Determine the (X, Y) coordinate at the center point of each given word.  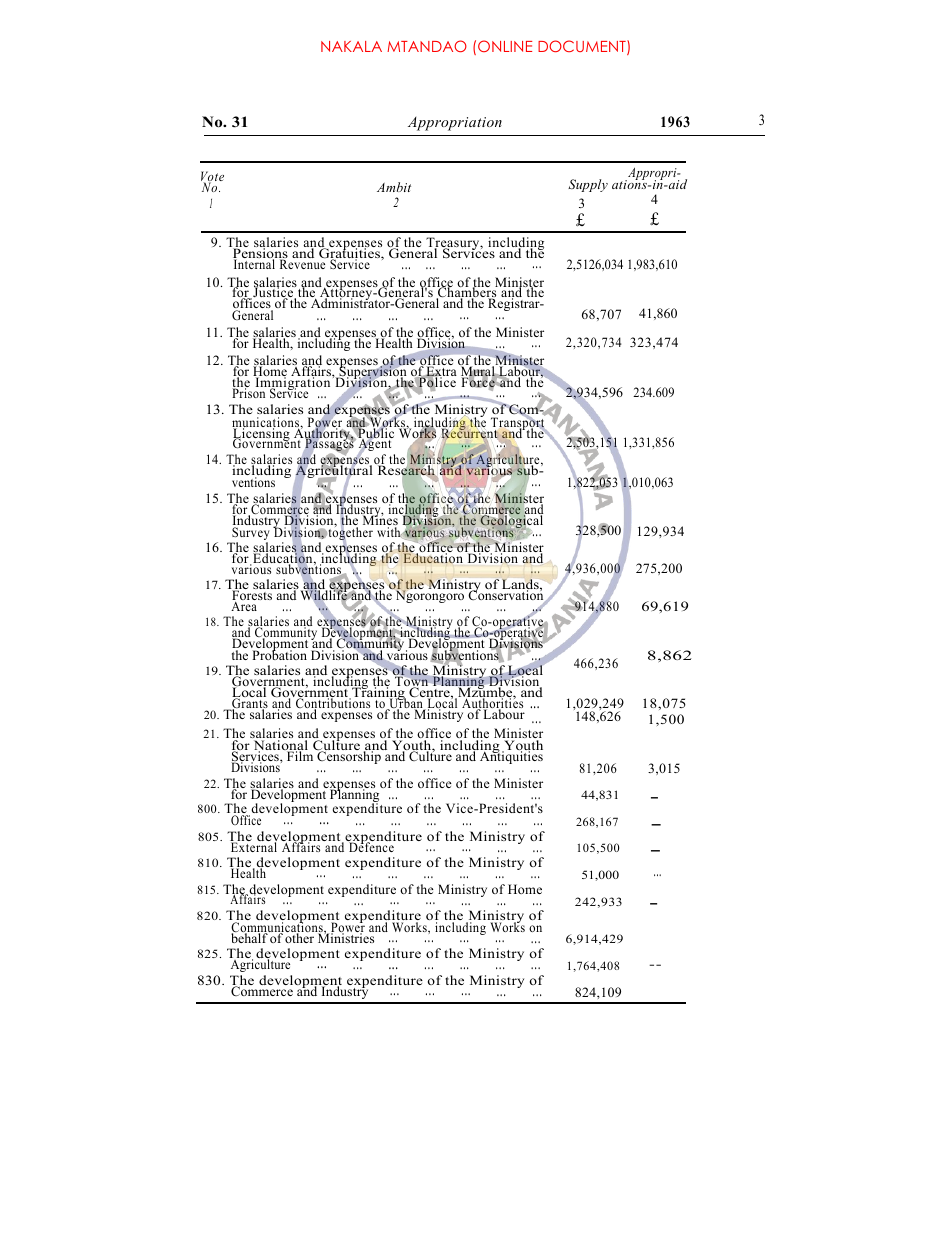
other (301, 937)
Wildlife (325, 594)
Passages (329, 443)
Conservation (506, 595)
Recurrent (470, 433)
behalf (250, 937)
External (253, 846)
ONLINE (505, 46)
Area (244, 606)
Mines (379, 520)
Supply (588, 185)
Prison (249, 392)
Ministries (346, 937)
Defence (371, 846)
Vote (212, 177)
